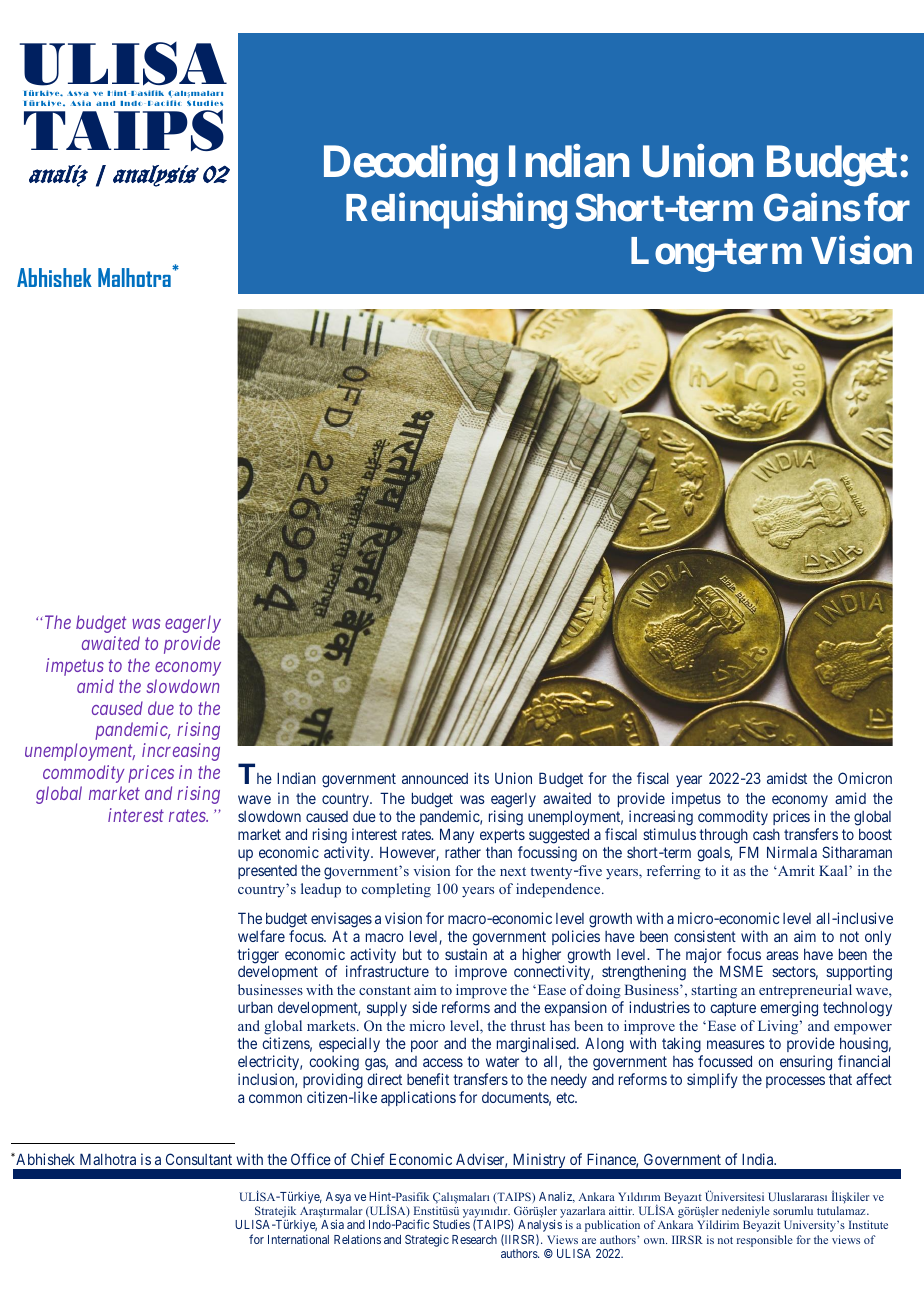 Image resolution: width=924 pixels, height=1308 pixels. I want to click on independence, so click(559, 890).
